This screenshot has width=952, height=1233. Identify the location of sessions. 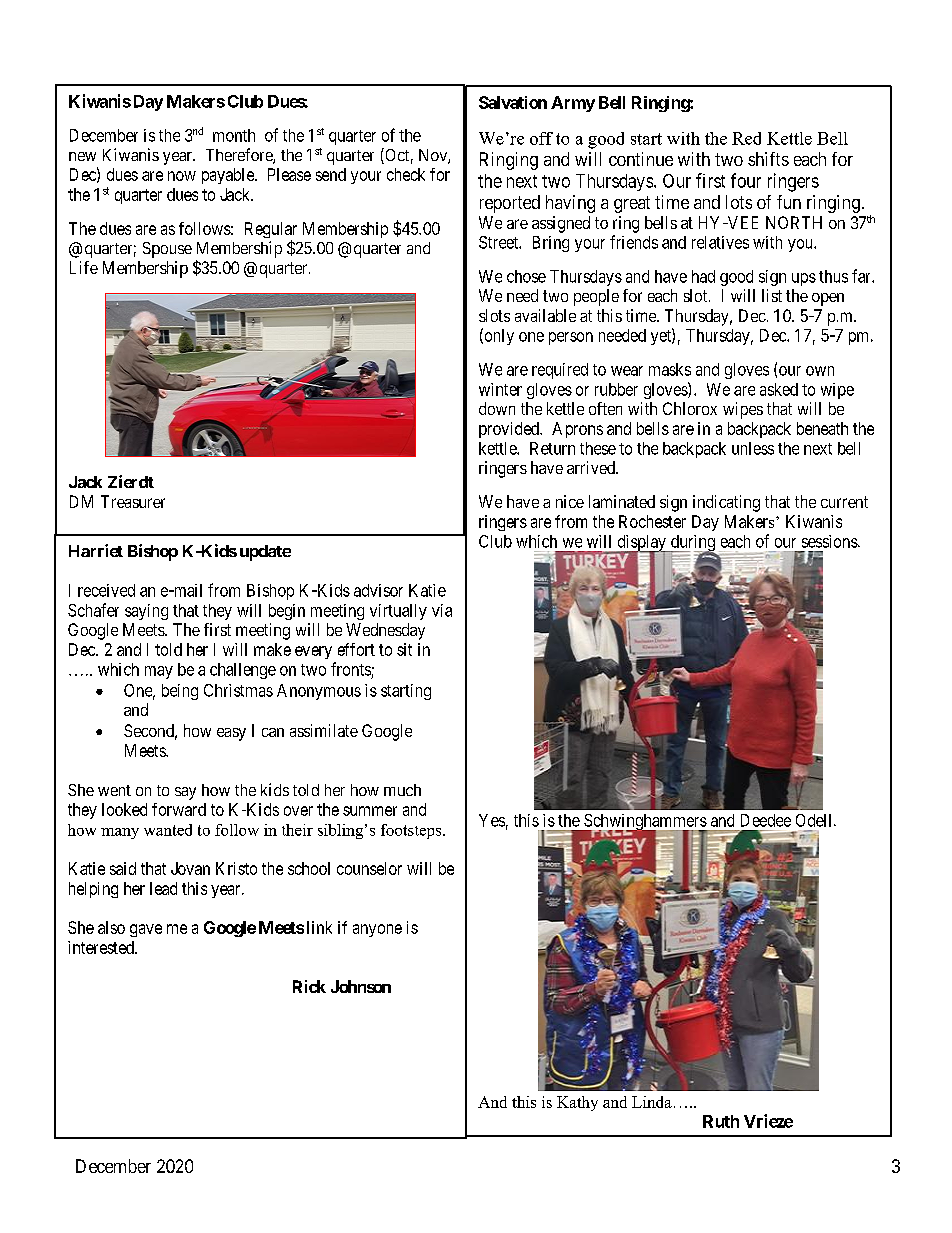
(830, 541).
